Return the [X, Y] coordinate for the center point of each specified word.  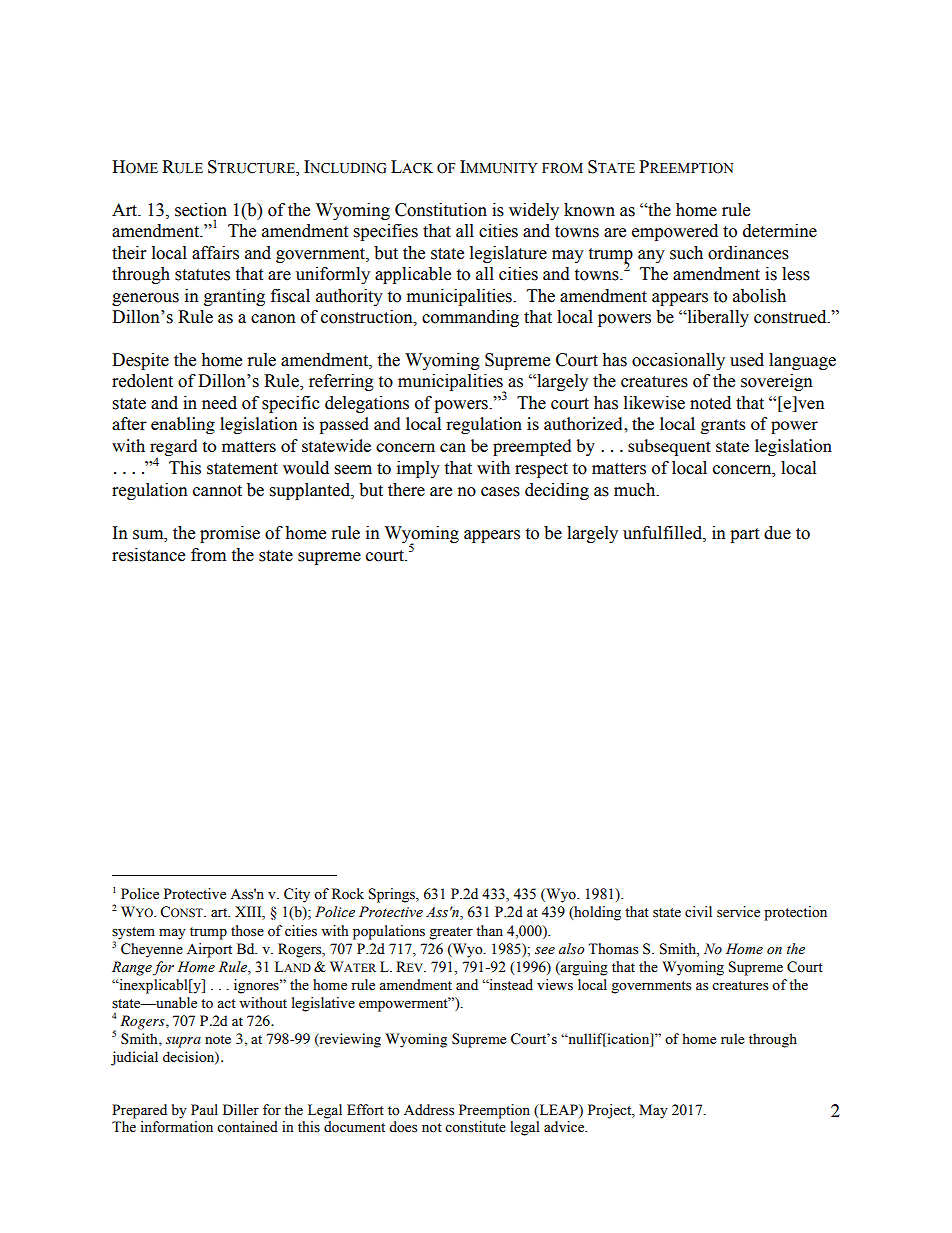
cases [500, 492]
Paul [204, 1109]
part [744, 535]
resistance [148, 555]
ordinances [748, 253]
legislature [508, 254]
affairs [215, 253]
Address [429, 1110]
